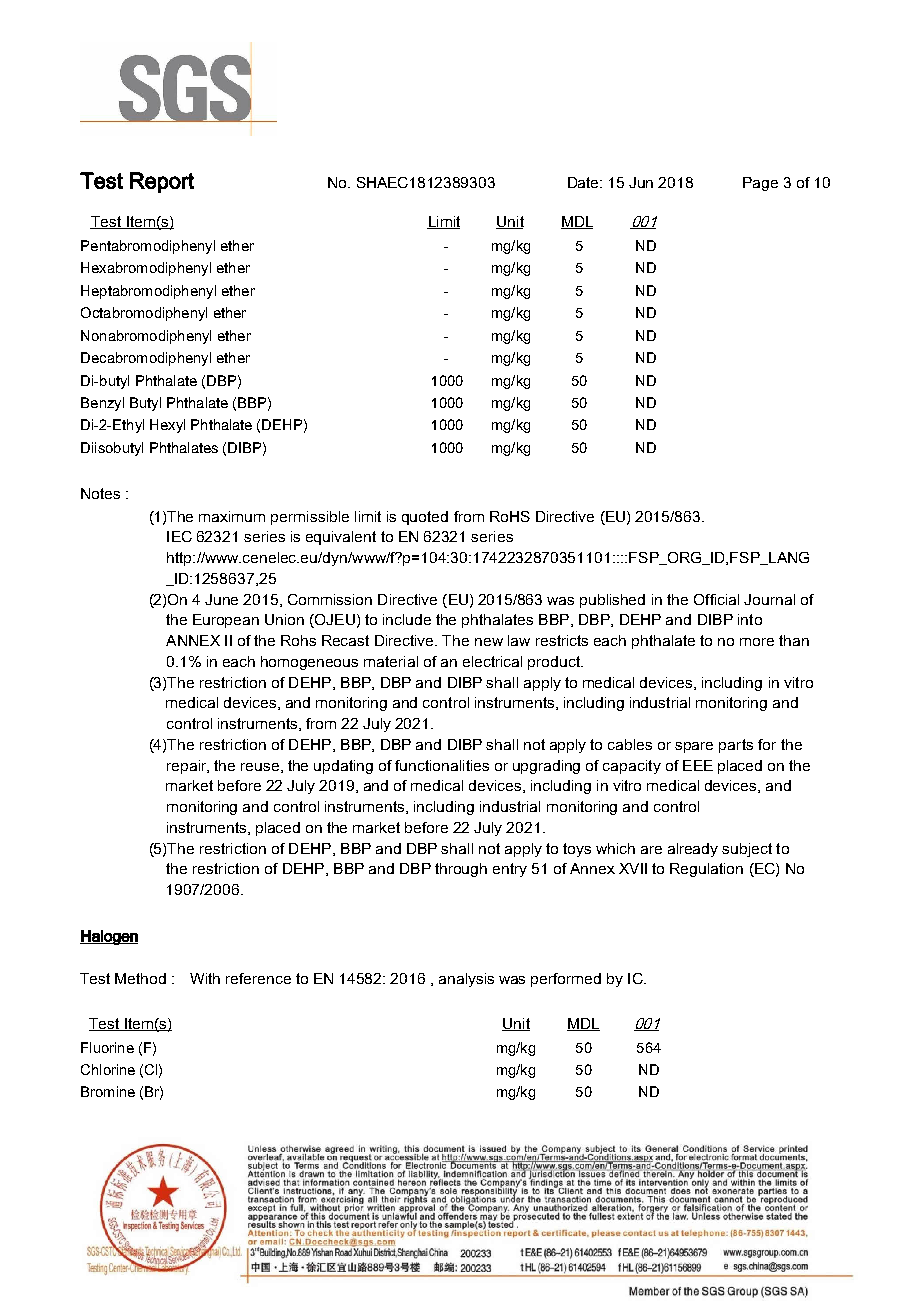 Image resolution: width=924 pixels, height=1307 pixels. I want to click on through, so click(461, 870).
